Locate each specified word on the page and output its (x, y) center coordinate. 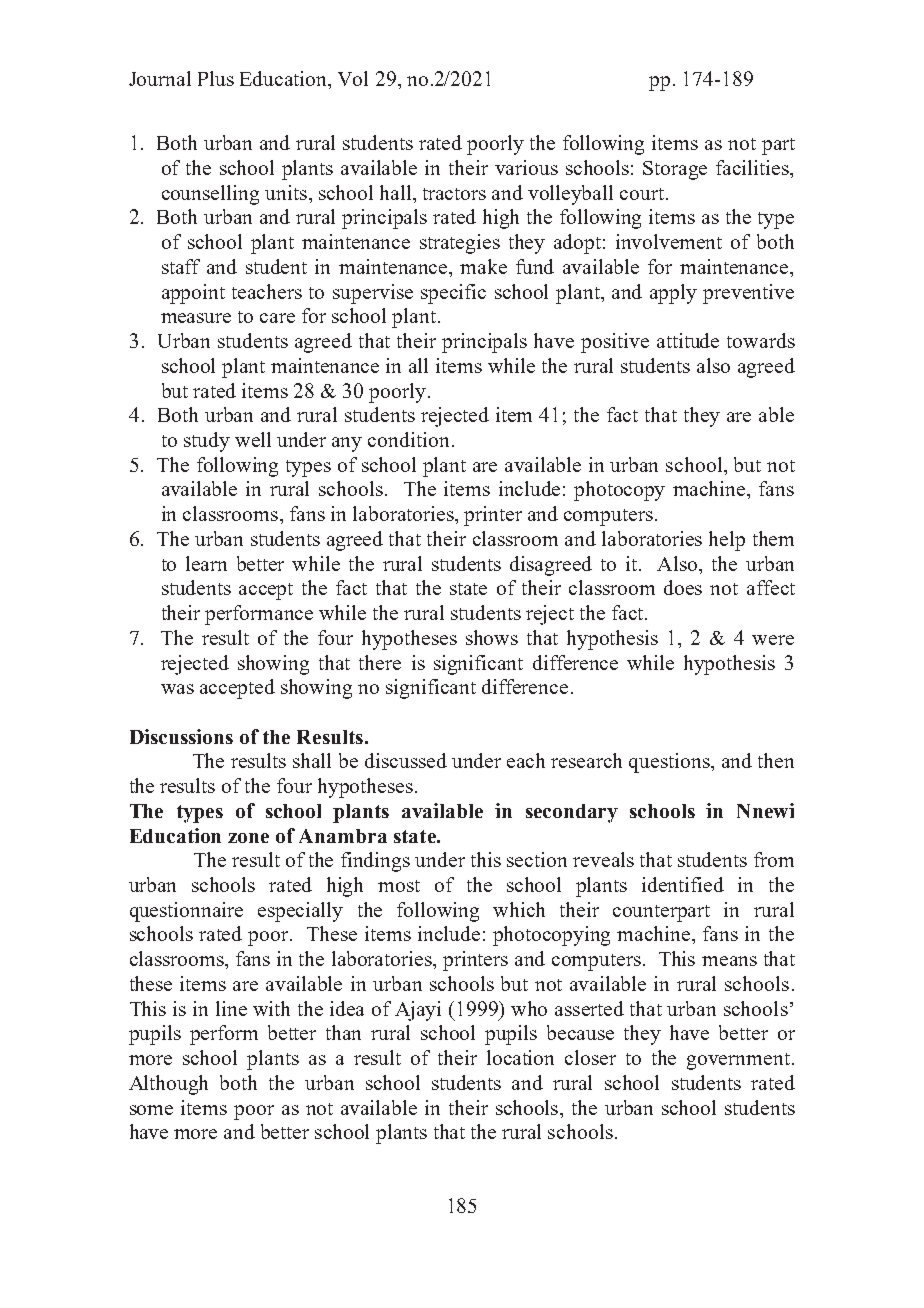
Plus (216, 78)
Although (168, 1085)
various (526, 167)
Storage (675, 170)
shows (492, 637)
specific (453, 294)
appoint (193, 294)
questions (670, 763)
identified (683, 884)
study (207, 442)
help (727, 541)
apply (673, 294)
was (177, 689)
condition (408, 439)
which (519, 909)
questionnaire (186, 912)
